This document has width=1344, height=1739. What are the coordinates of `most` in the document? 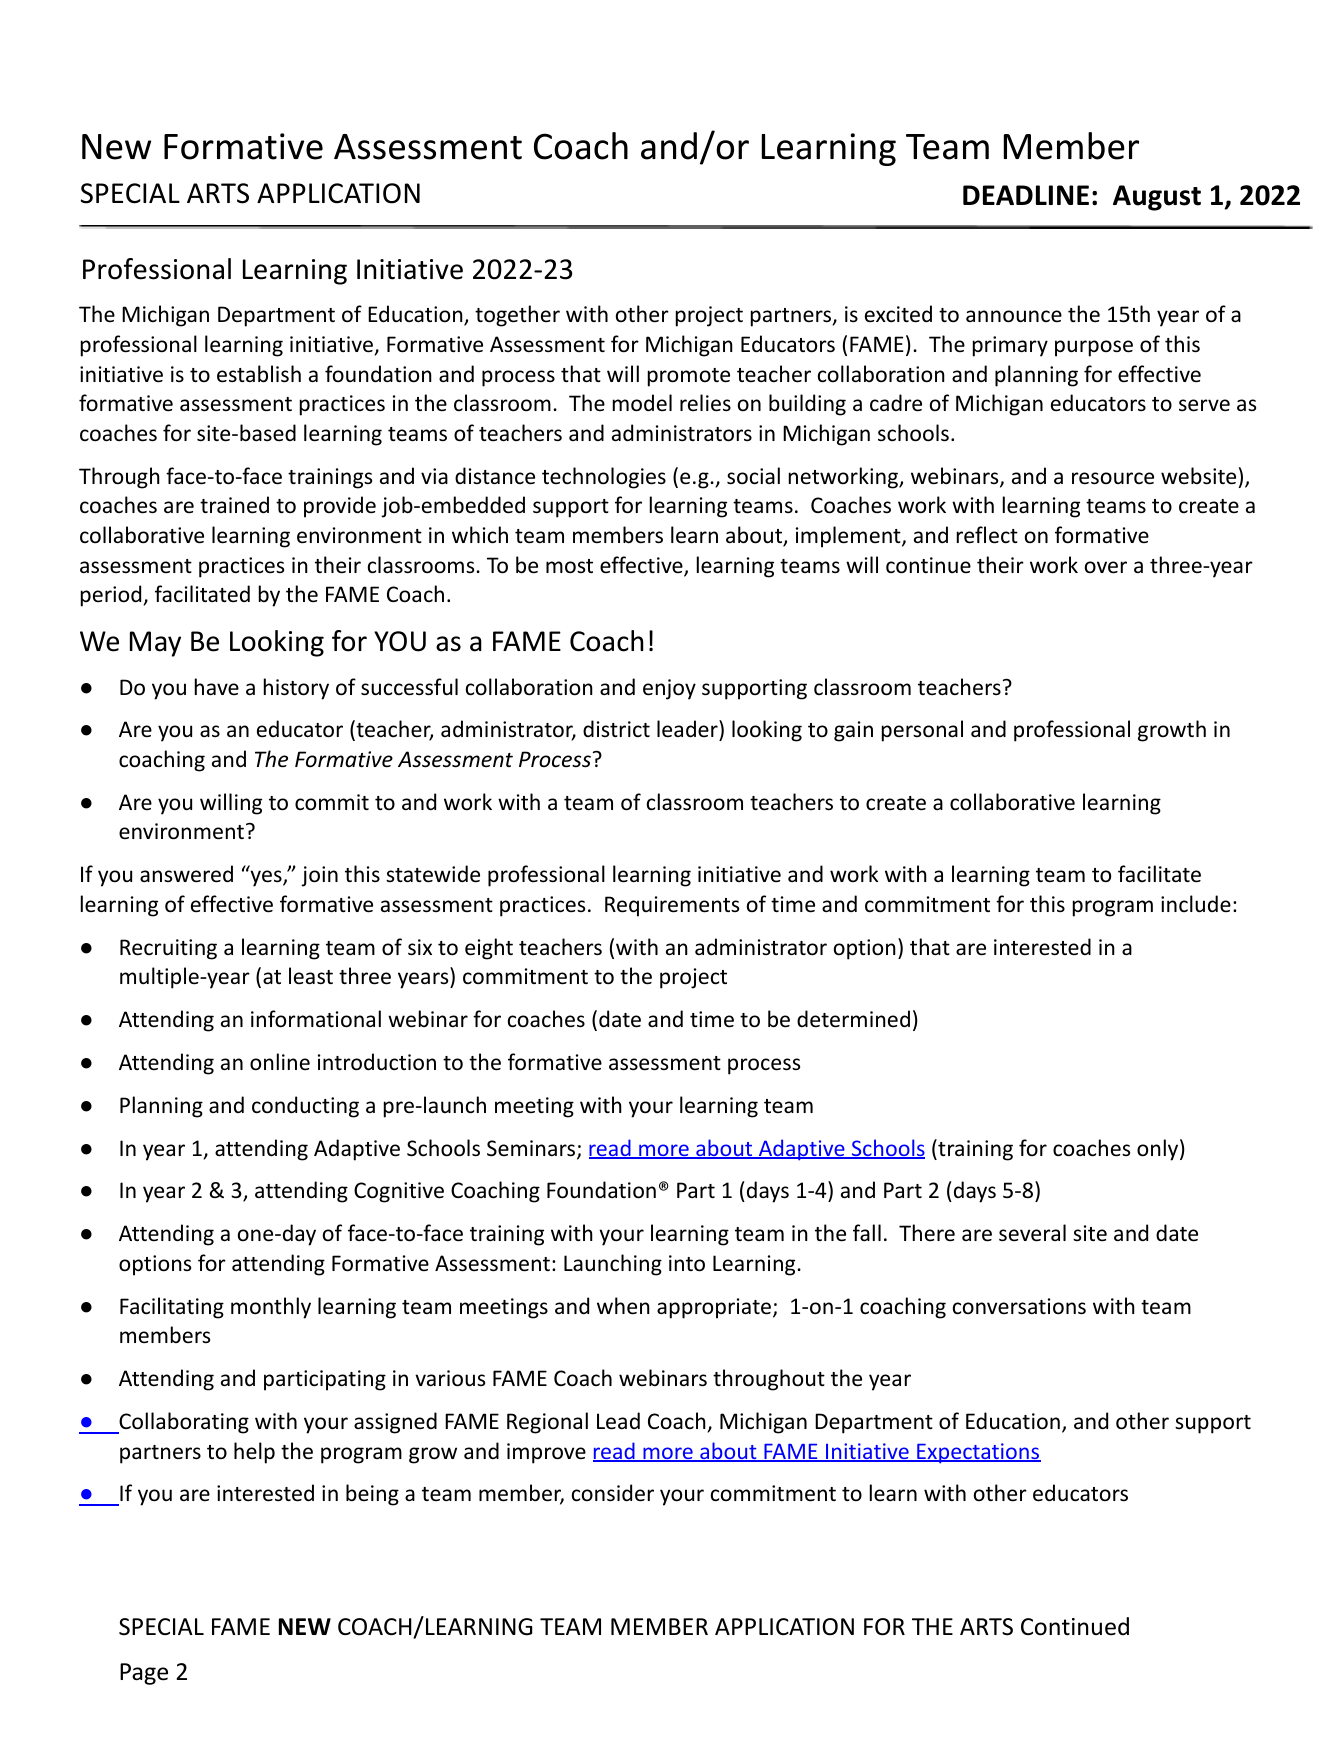 It's located at (569, 566).
